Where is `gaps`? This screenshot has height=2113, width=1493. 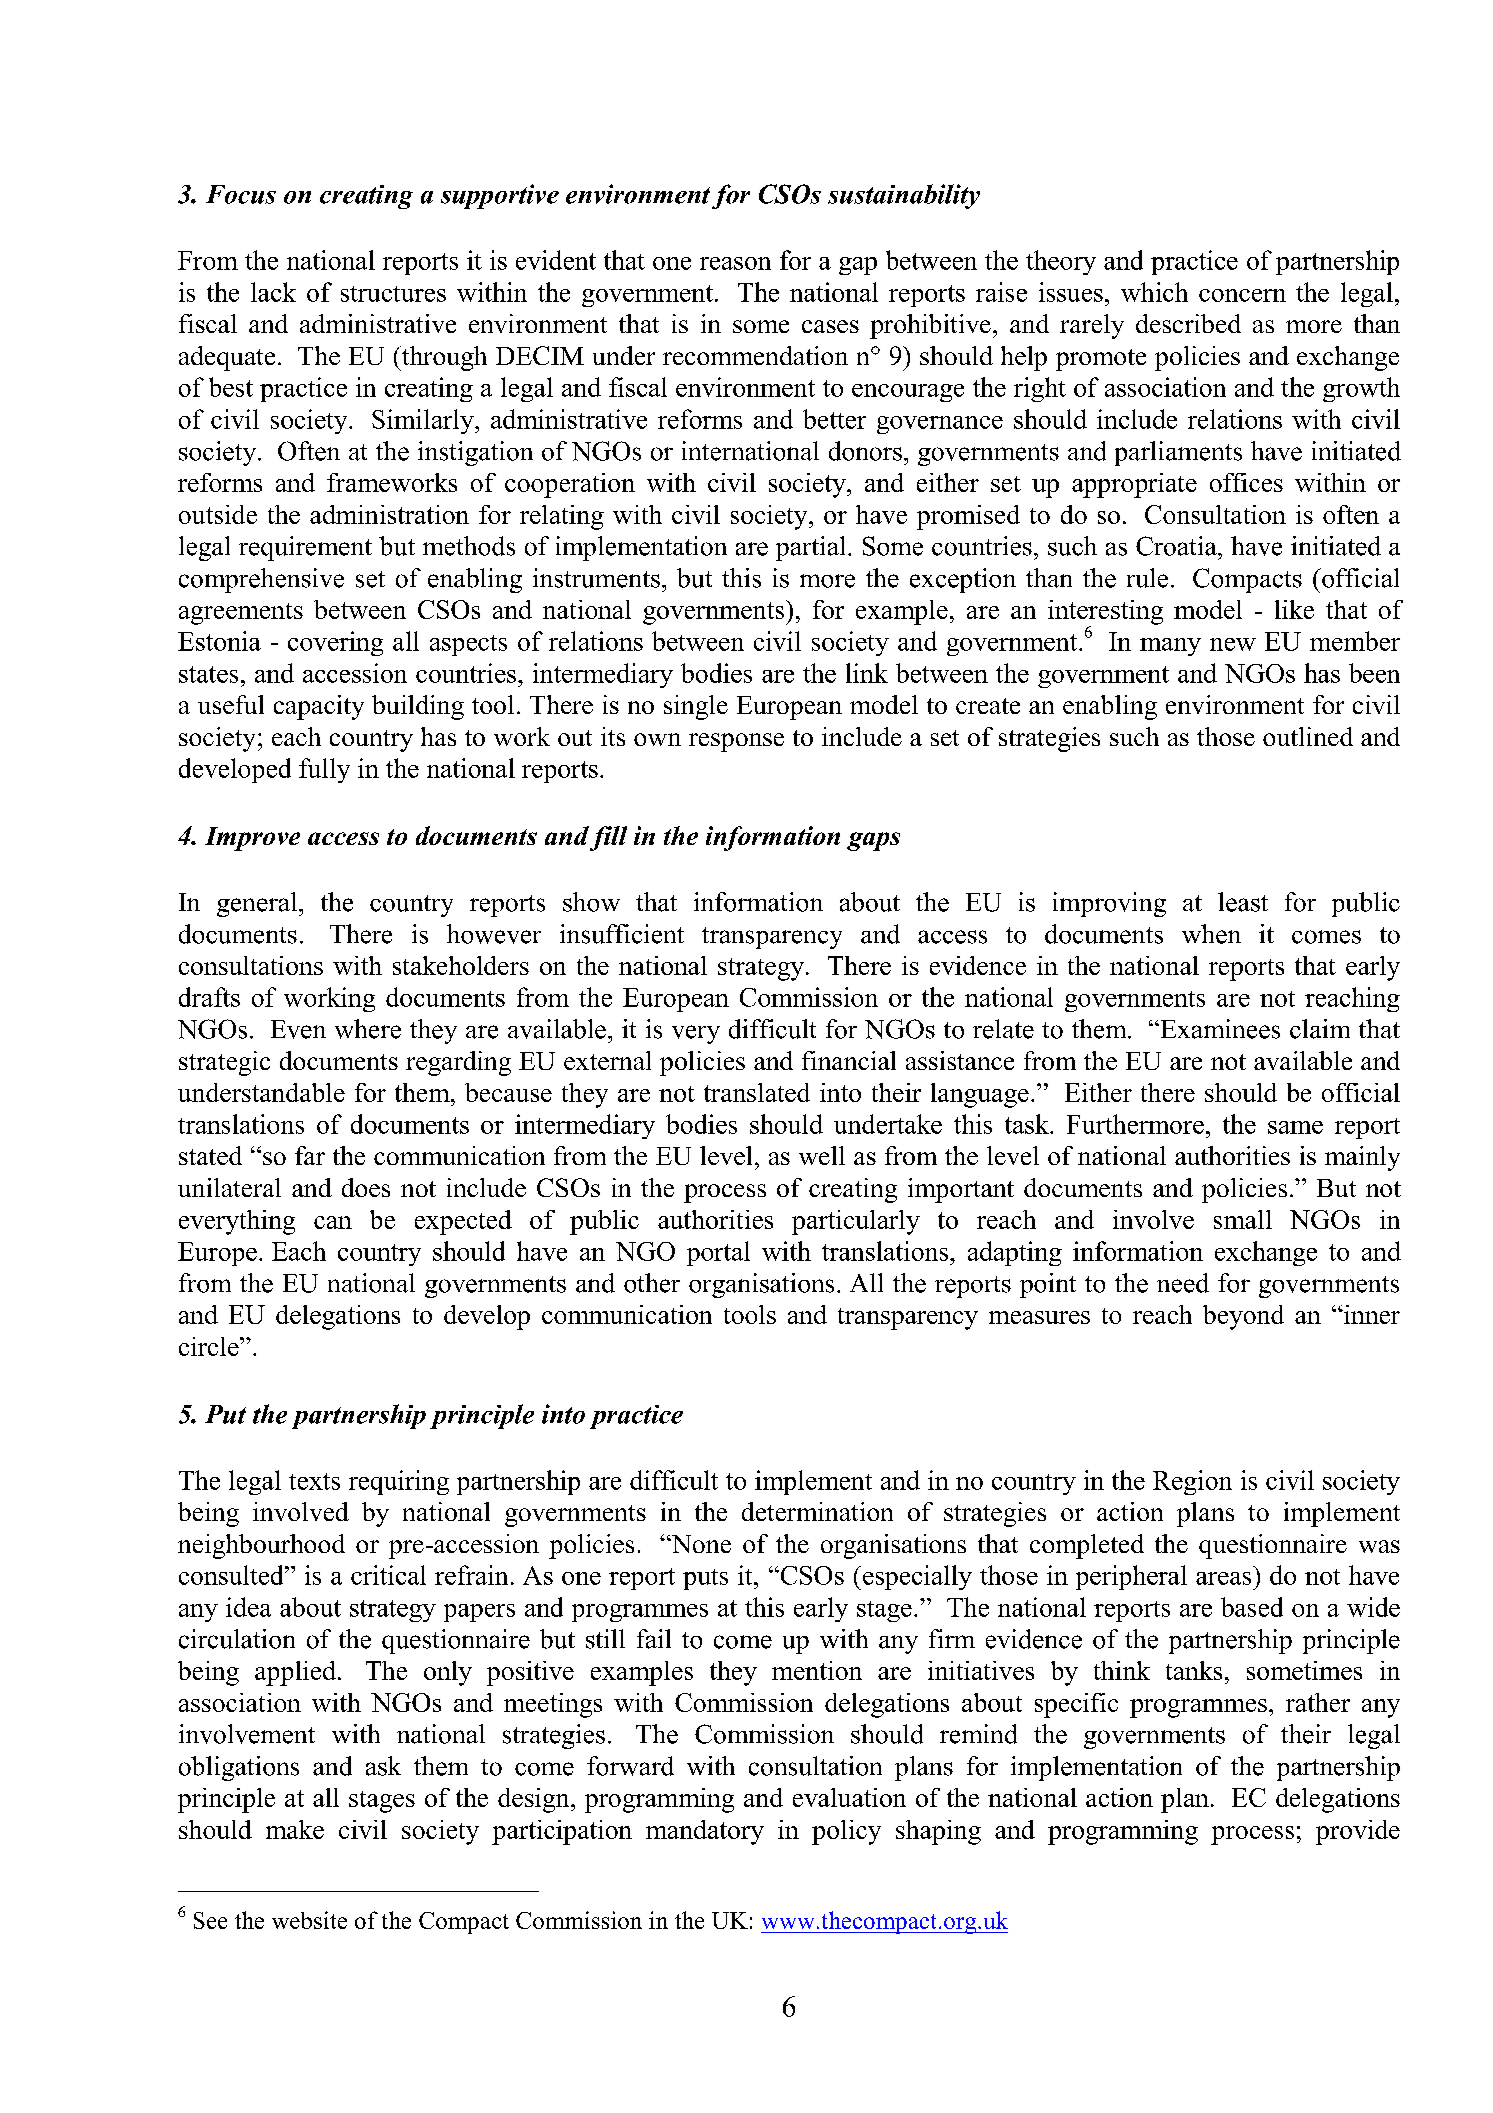 gaps is located at coordinates (873, 841).
